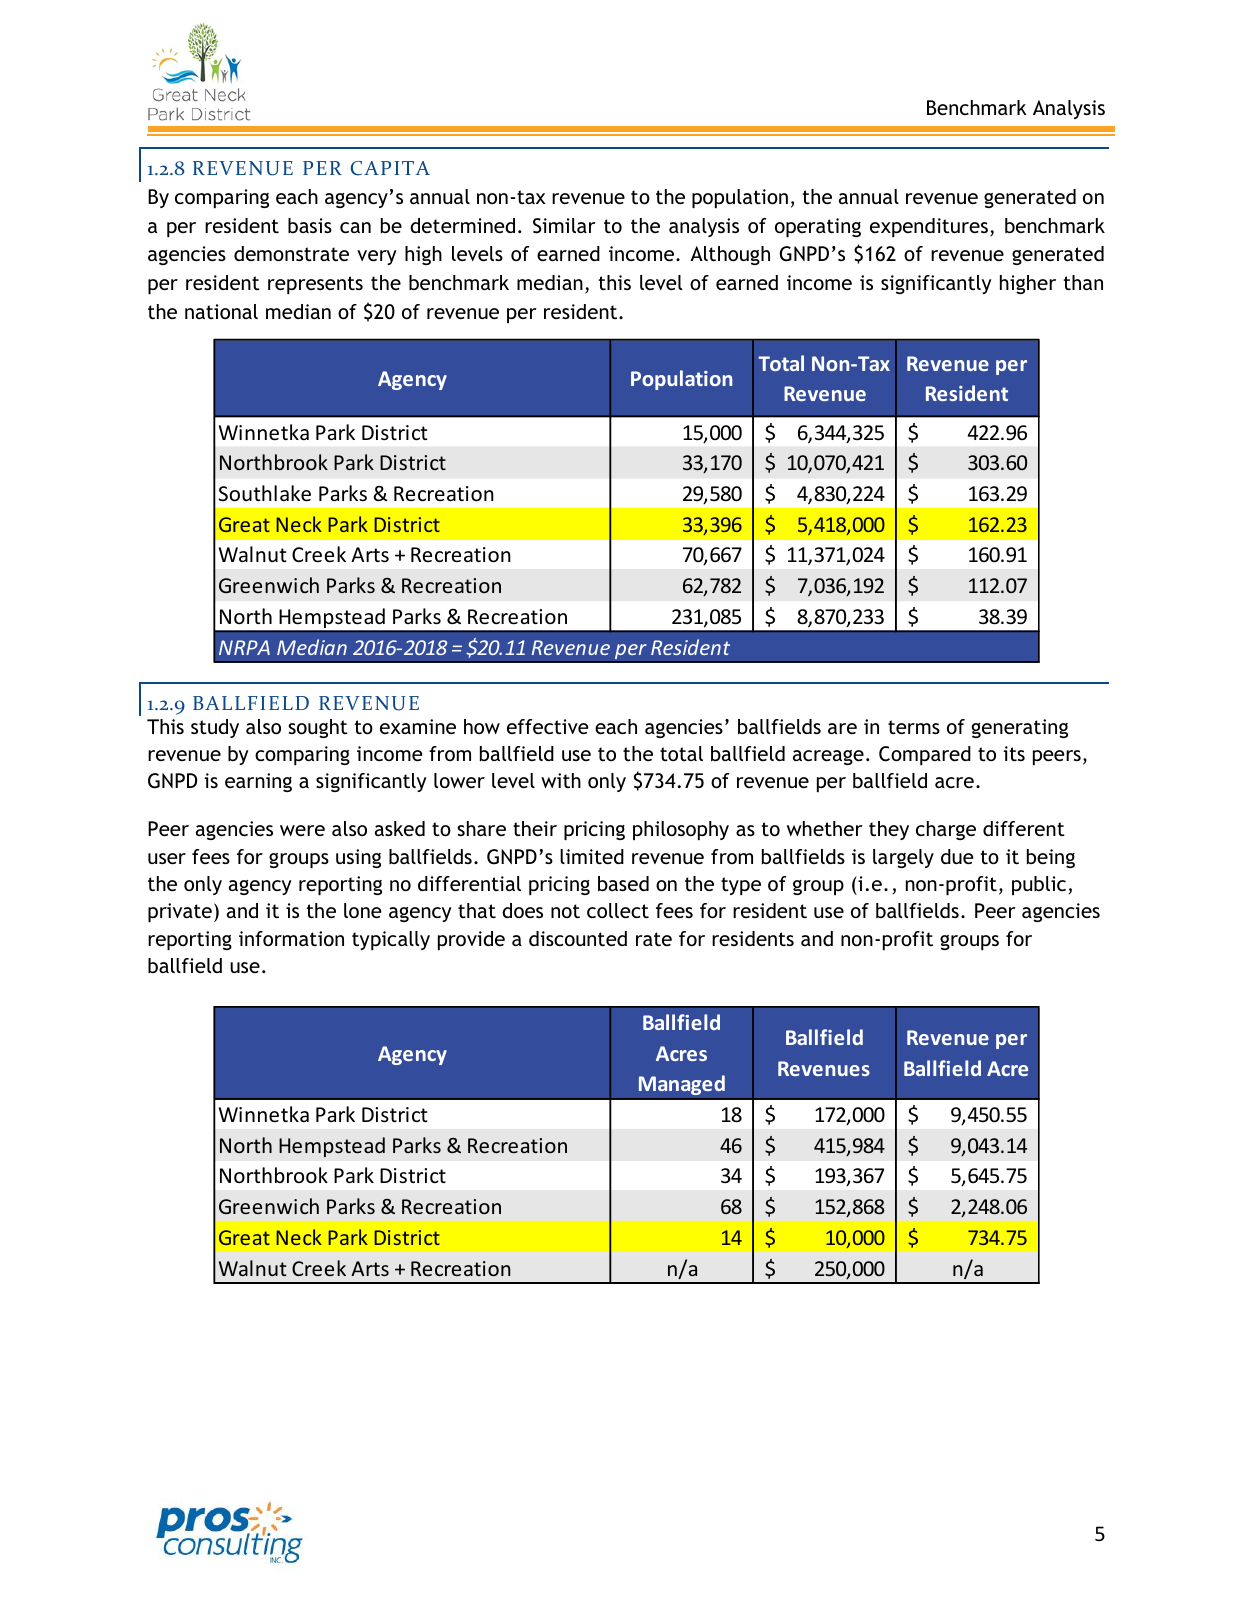  Describe the element at coordinates (929, 227) in the screenshot. I see `expenditures` at that location.
